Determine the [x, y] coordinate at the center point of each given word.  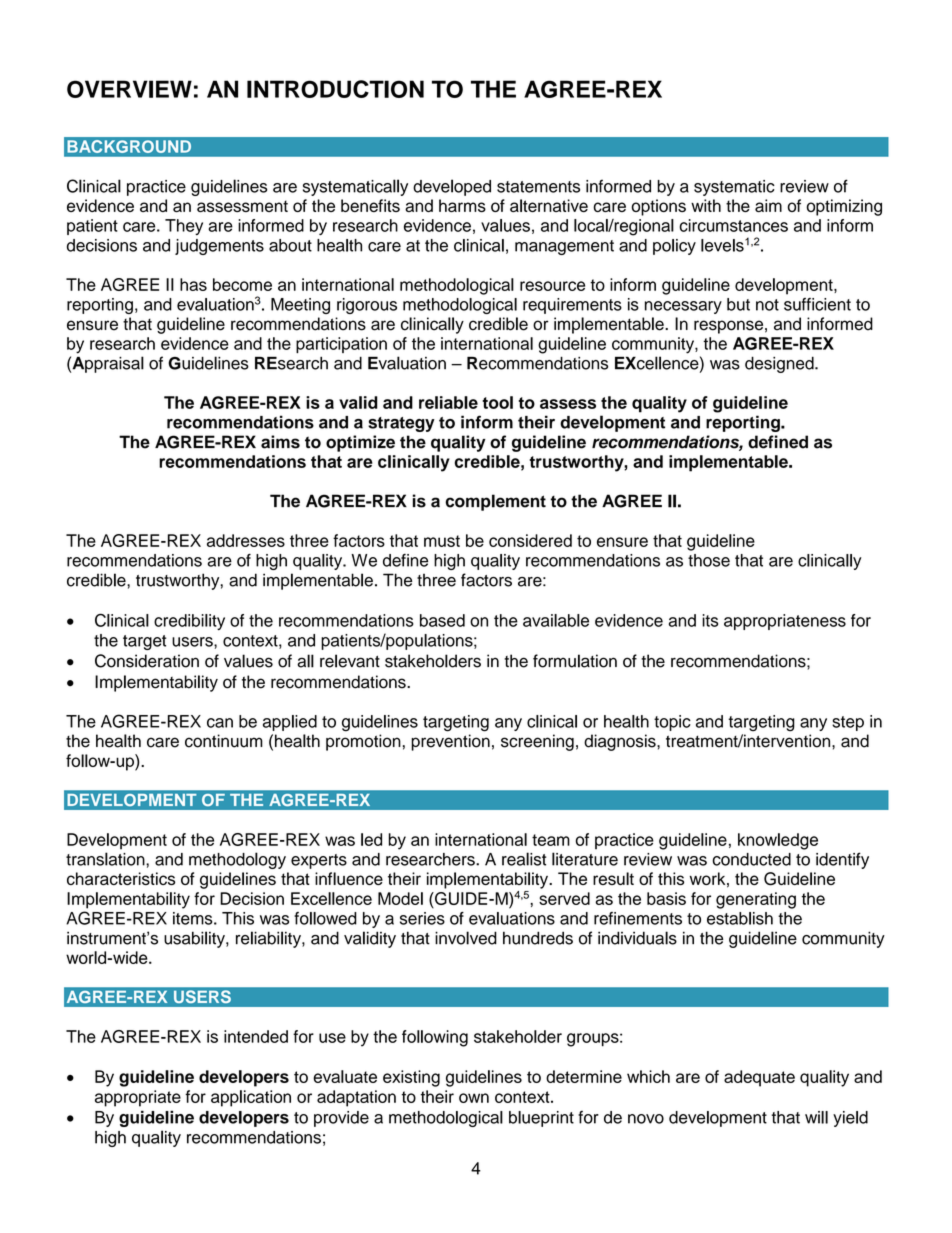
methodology [237, 860]
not [767, 305]
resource [552, 286]
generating [756, 900]
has [193, 284]
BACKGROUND [129, 146]
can [220, 723]
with [706, 205]
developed [452, 187]
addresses [246, 540]
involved [466, 938]
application [251, 1098]
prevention [450, 742]
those [709, 560]
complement [495, 502]
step [848, 723]
